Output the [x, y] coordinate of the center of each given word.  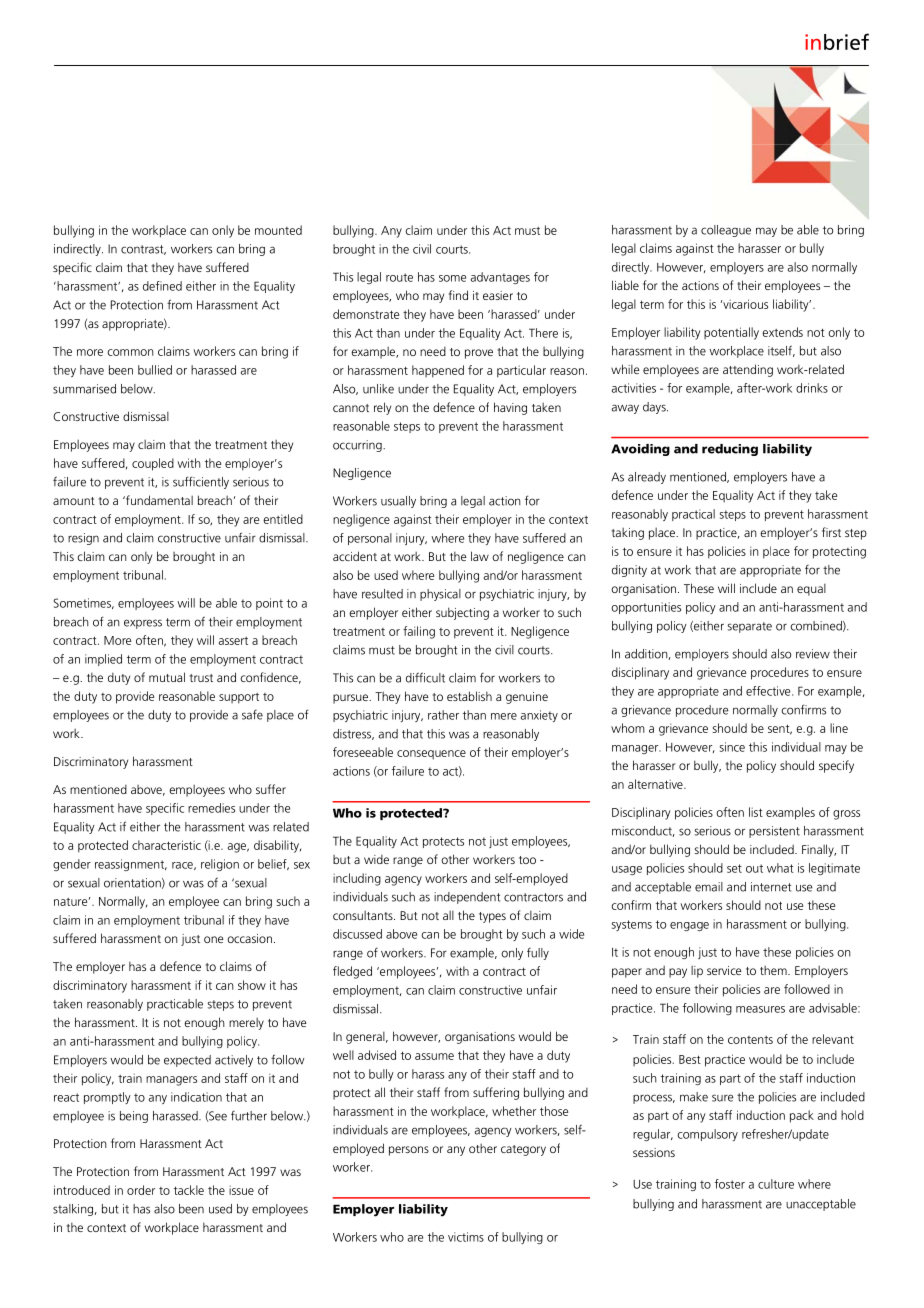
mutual [167, 677]
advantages [500, 278]
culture [776, 1184]
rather [443, 715]
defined [162, 286]
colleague [726, 231]
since [732, 747]
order [141, 1190]
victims [466, 1237]
